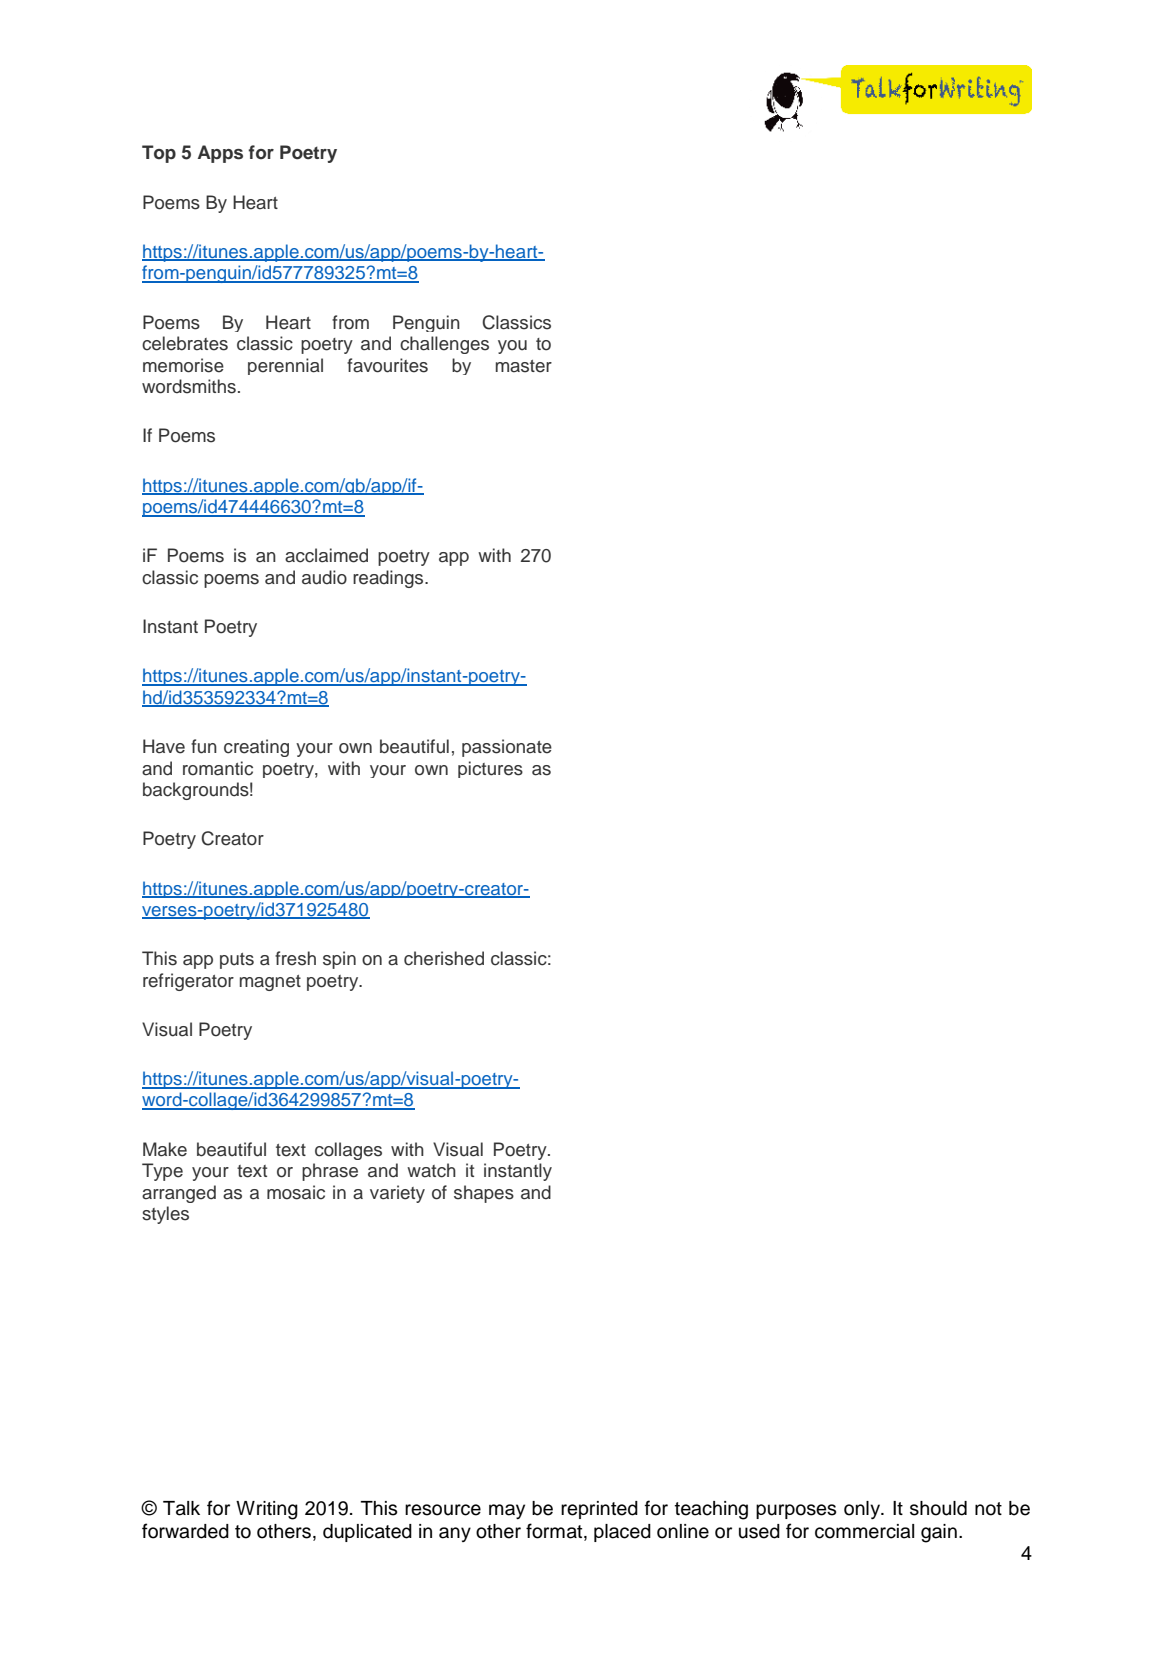 This image has width=1174, height=1661. Describe the element at coordinates (267, 1510) in the image. I see `Writing` at that location.
